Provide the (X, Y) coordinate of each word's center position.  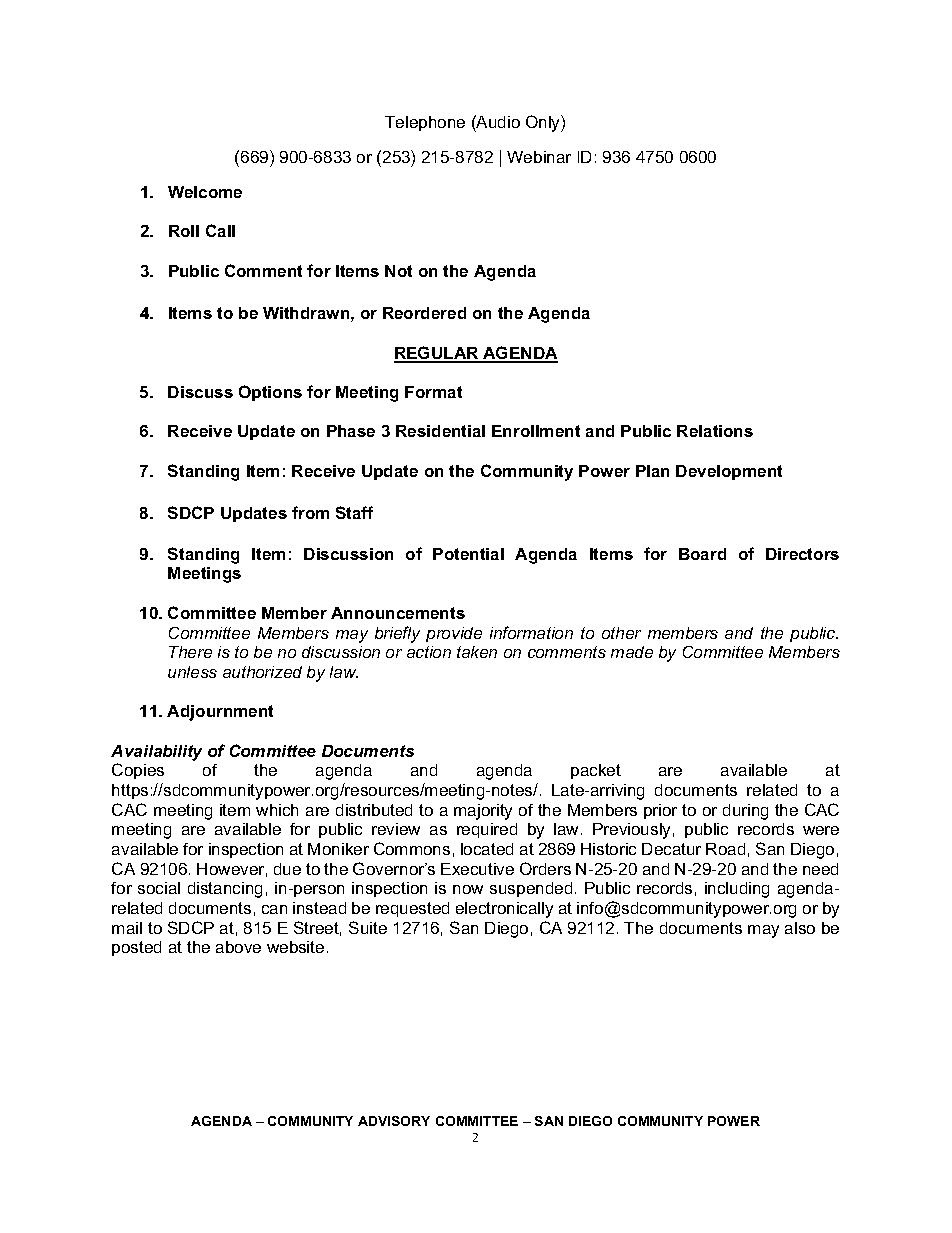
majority (483, 812)
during (745, 812)
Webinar (539, 157)
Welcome (205, 192)
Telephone (425, 123)
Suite (368, 927)
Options (270, 393)
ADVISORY (394, 1121)
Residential (440, 431)
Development (729, 472)
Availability (156, 753)
